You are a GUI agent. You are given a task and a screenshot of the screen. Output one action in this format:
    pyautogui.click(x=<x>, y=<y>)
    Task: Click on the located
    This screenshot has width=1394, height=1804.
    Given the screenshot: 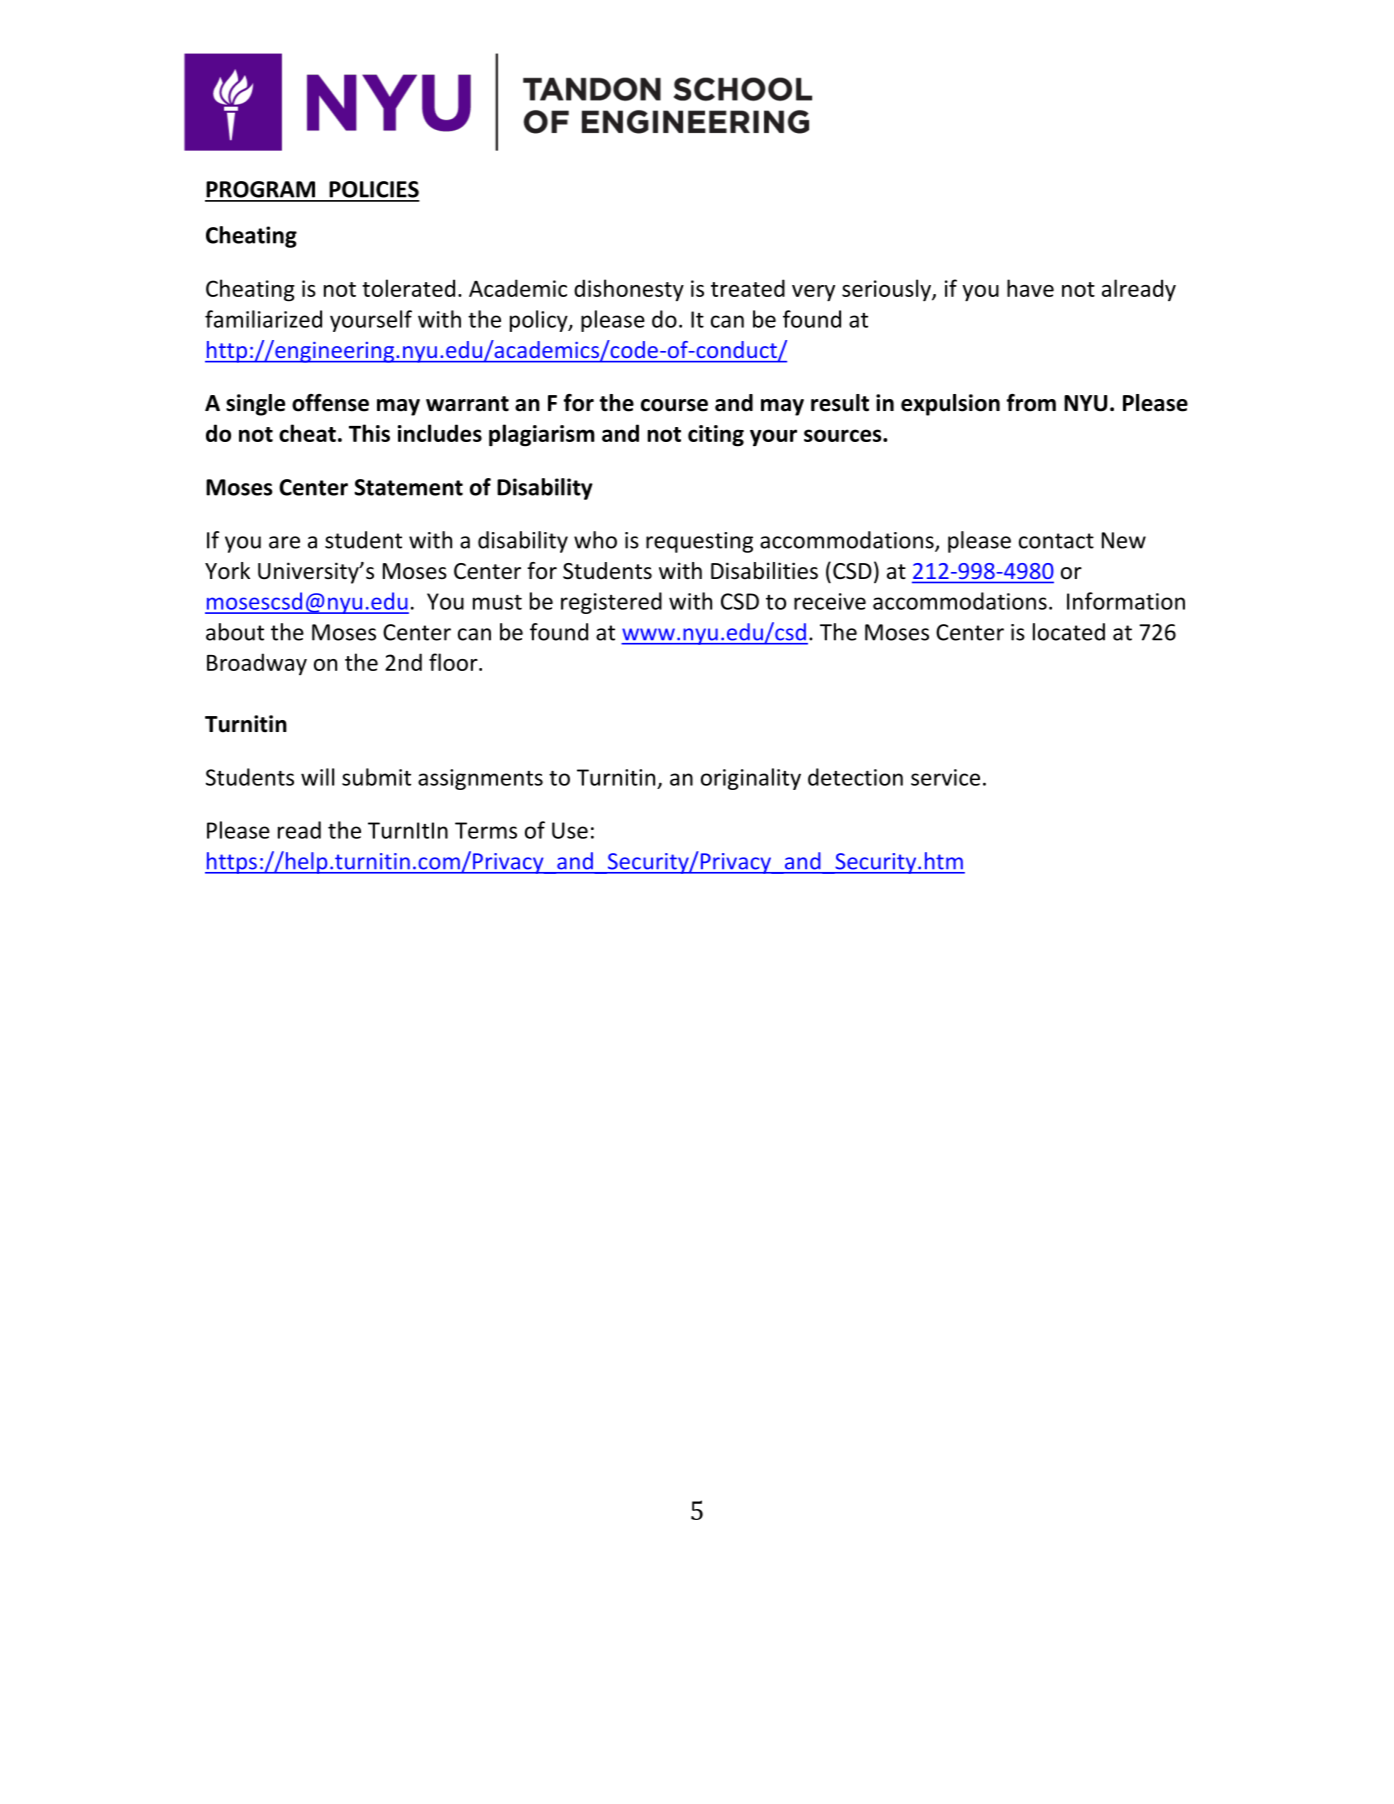 What is the action you would take?
    pyautogui.click(x=1069, y=632)
